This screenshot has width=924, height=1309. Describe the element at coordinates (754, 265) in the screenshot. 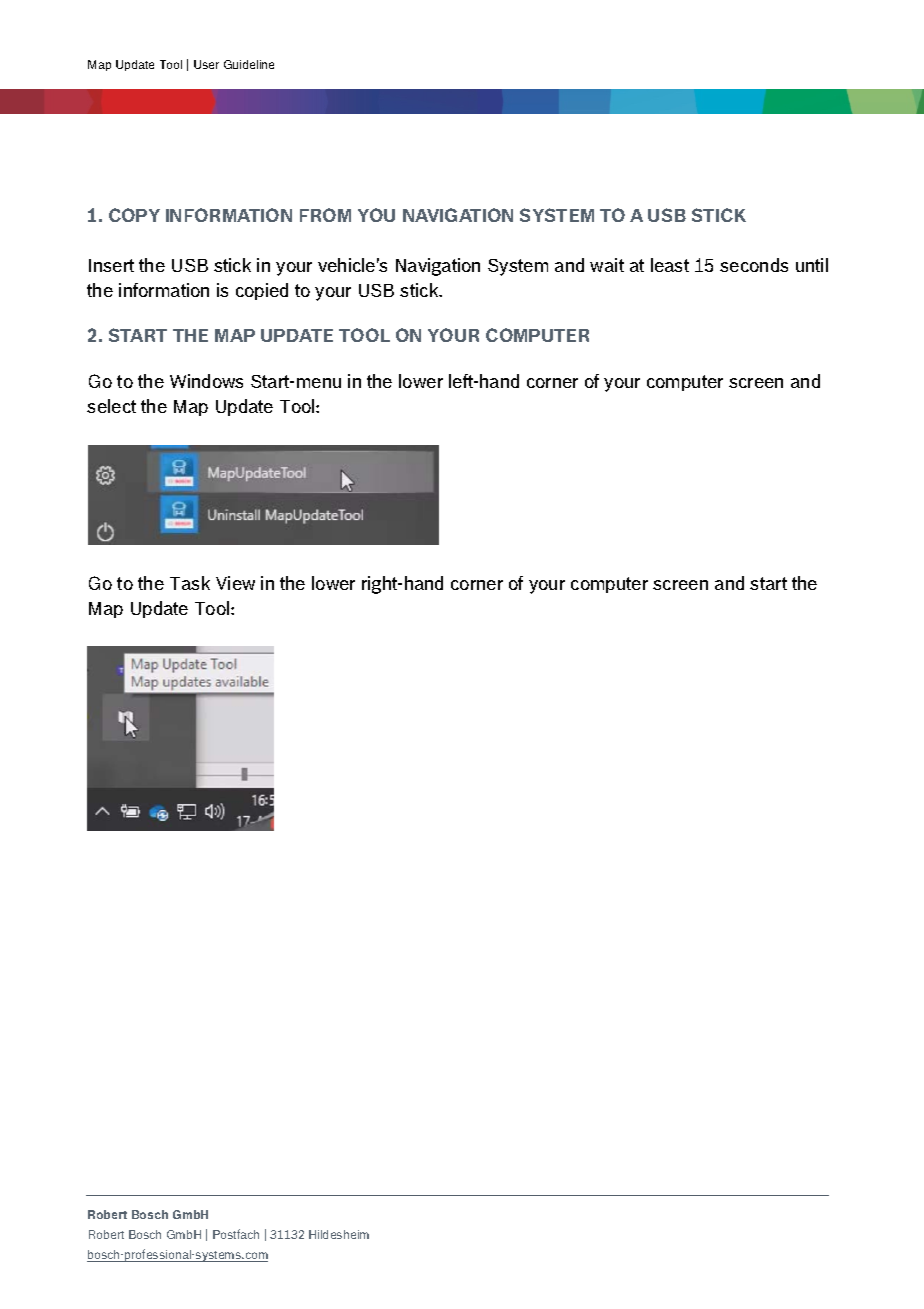

I see `seconds` at that location.
